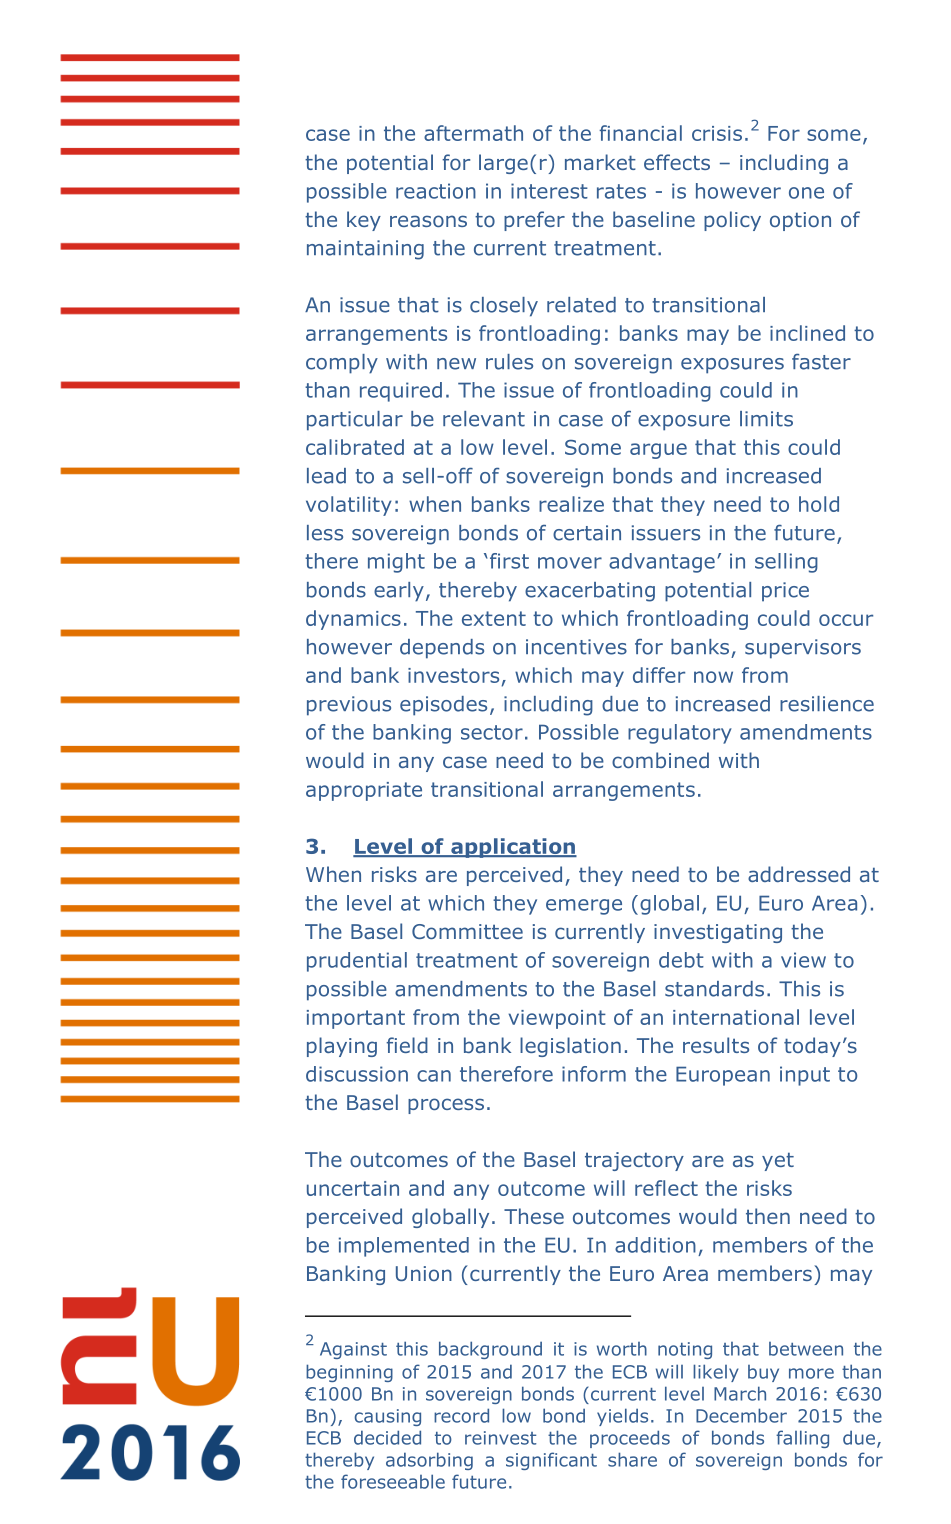 Image resolution: width=951 pixels, height=1524 pixels. What do you see at coordinates (785, 592) in the screenshot?
I see `price` at bounding box center [785, 592].
